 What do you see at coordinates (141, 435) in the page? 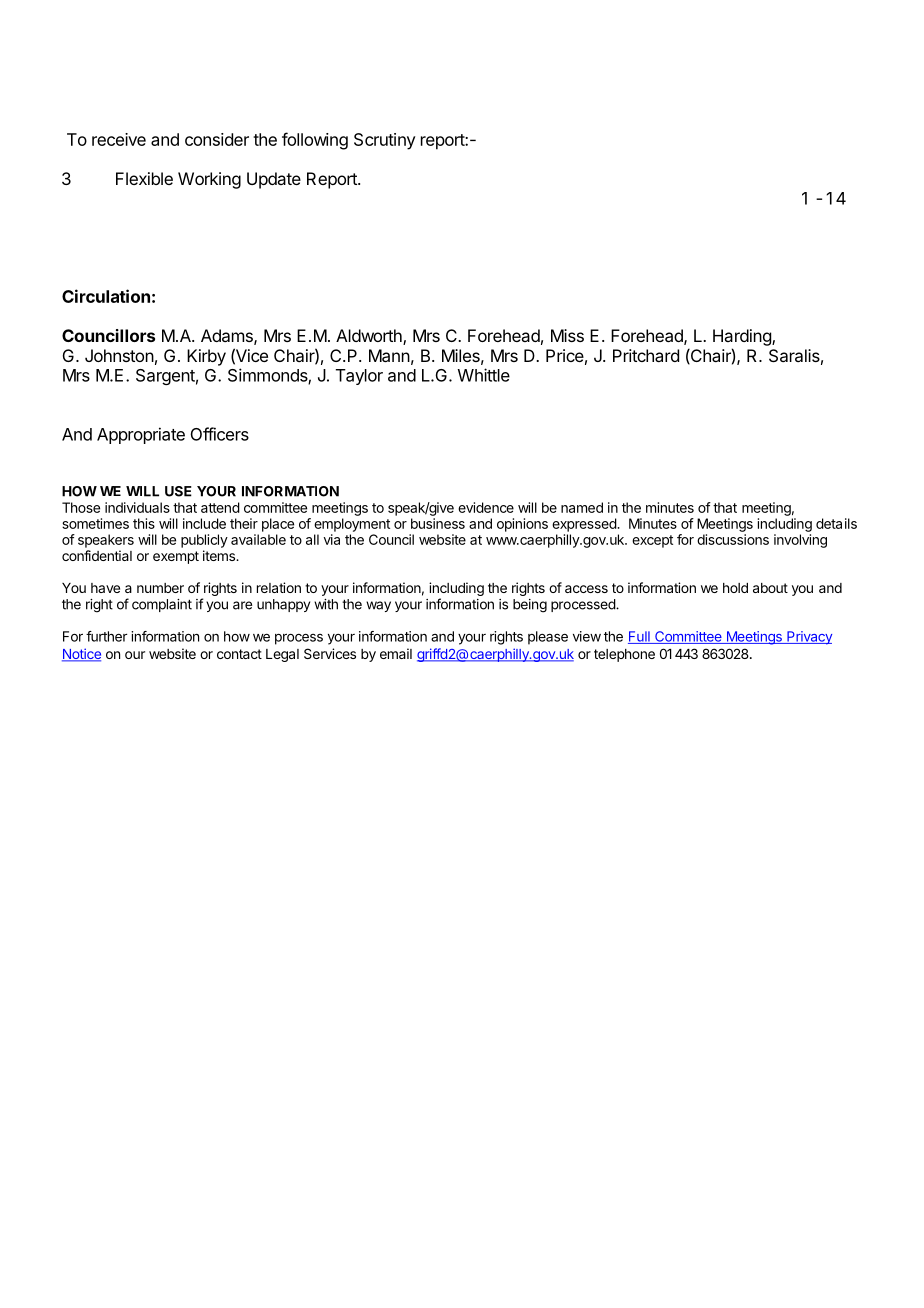
I see `Appropriate` at bounding box center [141, 435].
